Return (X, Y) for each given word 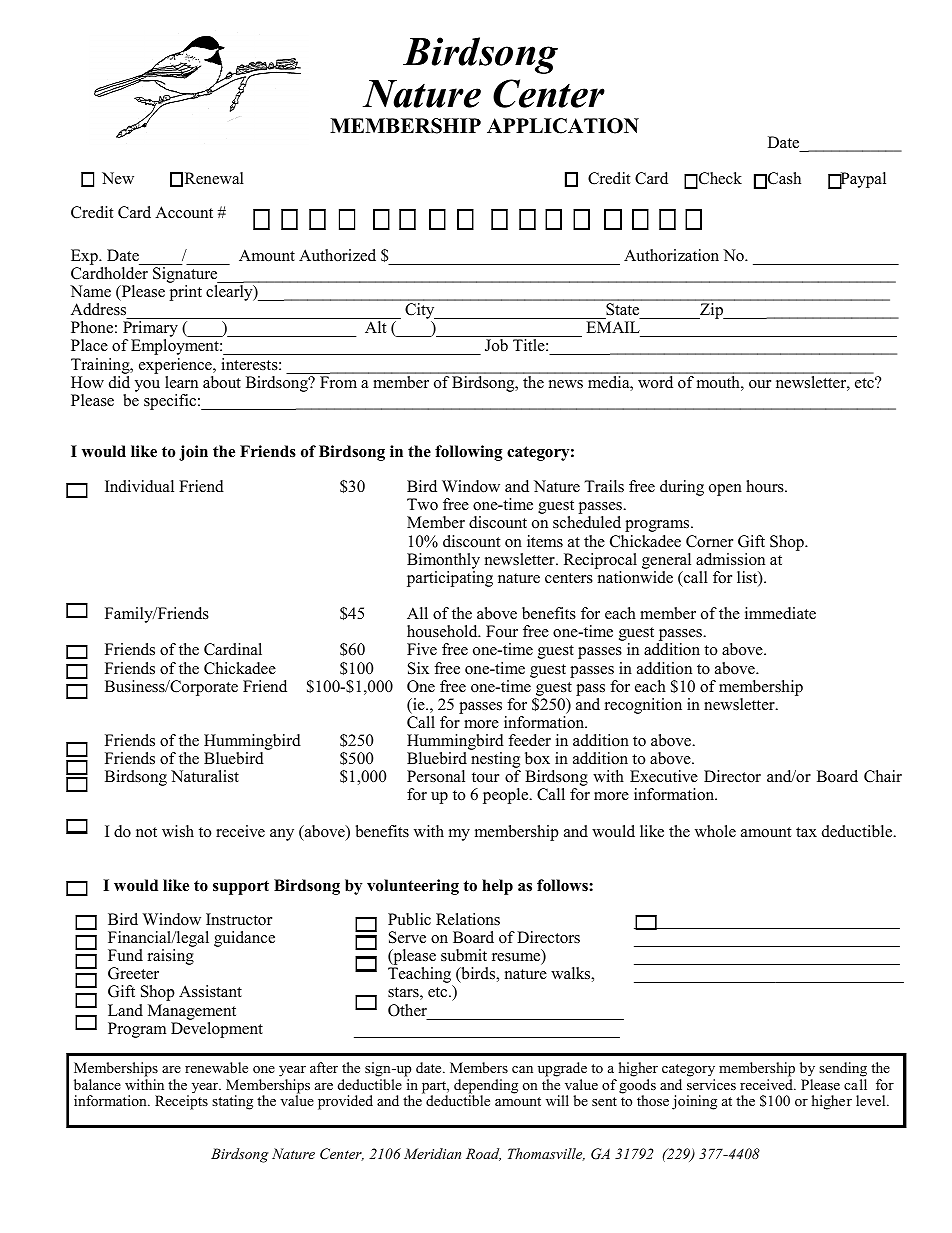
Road (483, 1154)
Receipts (181, 1101)
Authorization (671, 255)
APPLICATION (563, 126)
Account (184, 212)
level (872, 1100)
